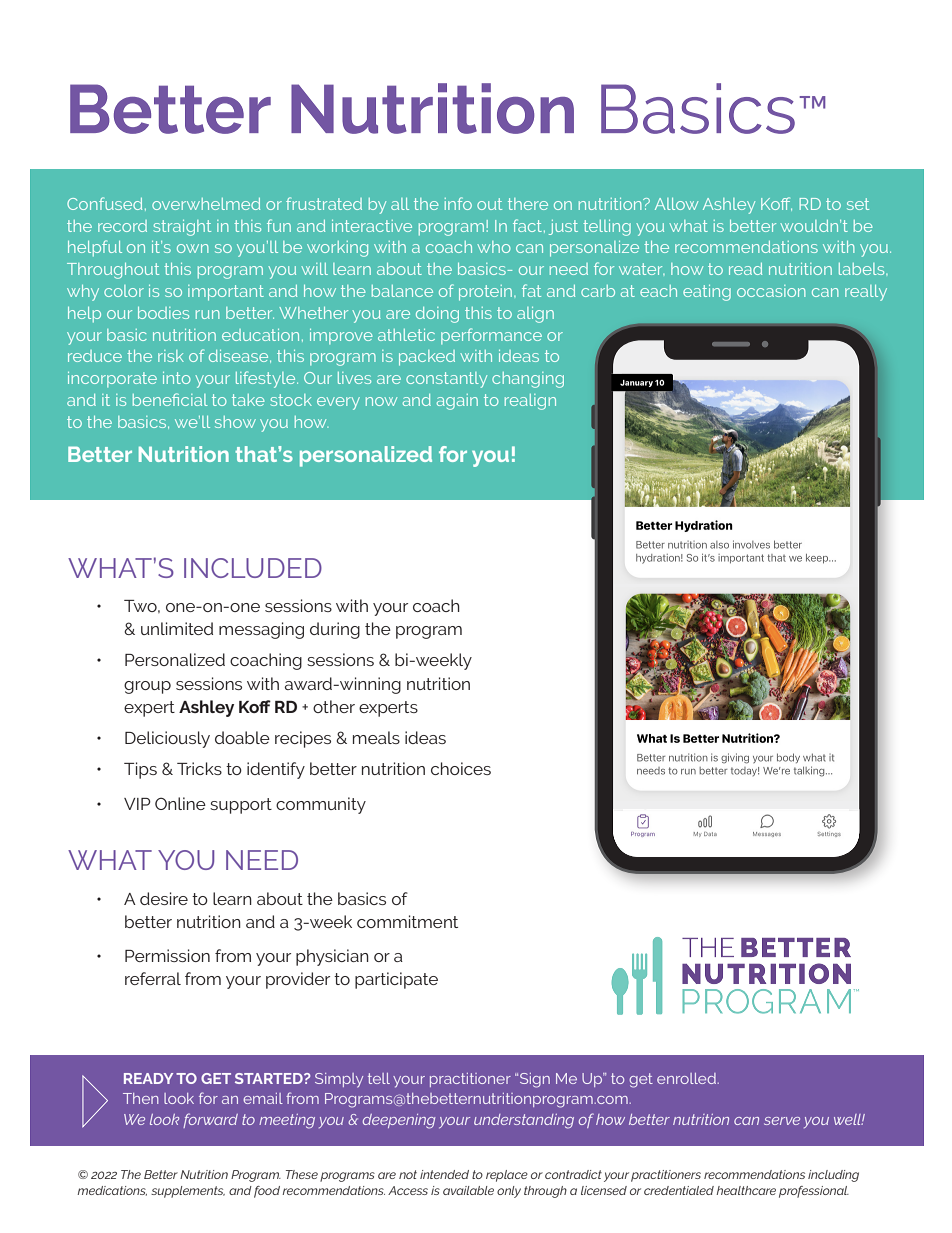 This image has height=1233, width=952. I want to click on meals, so click(376, 737).
